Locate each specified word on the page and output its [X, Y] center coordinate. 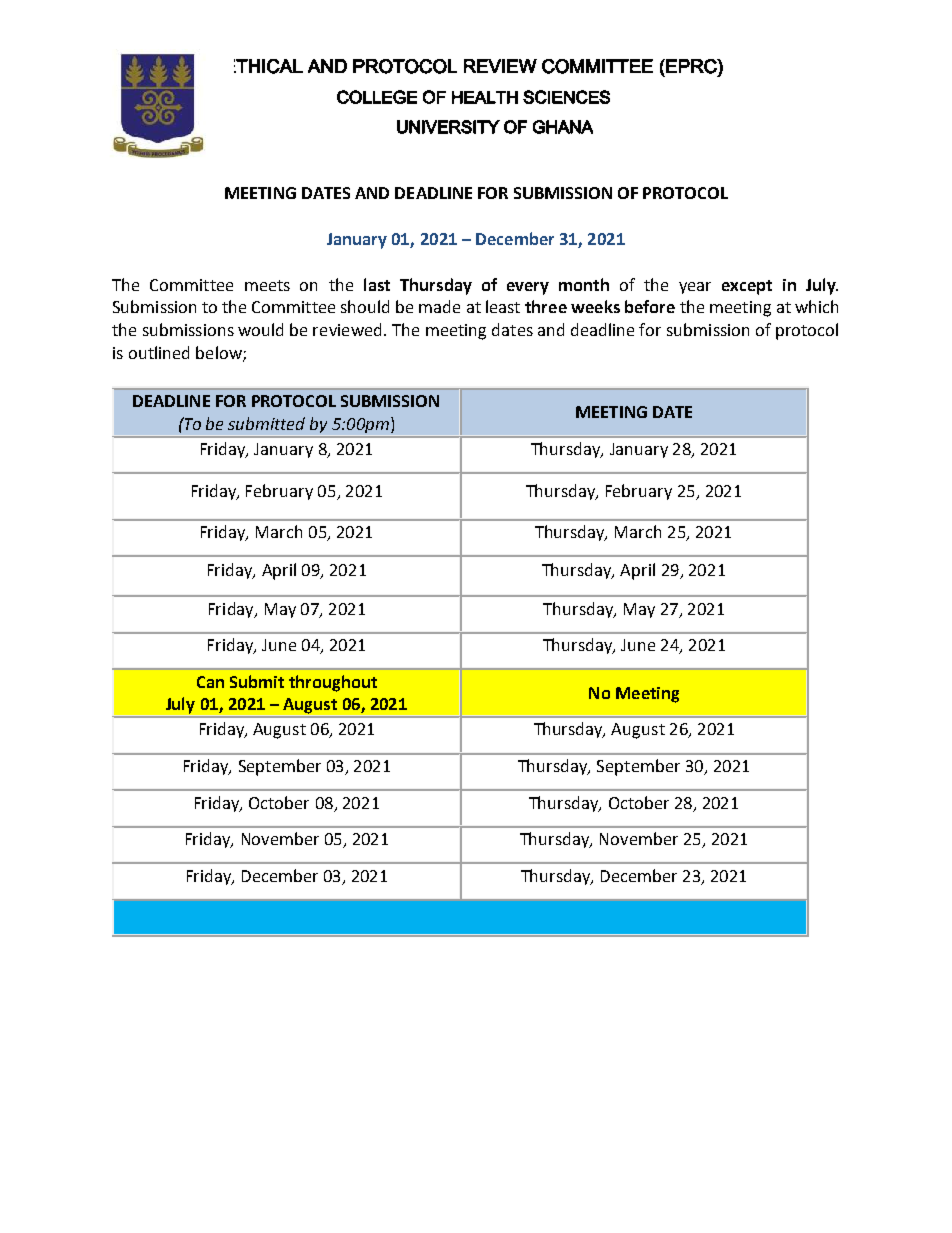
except [747, 287]
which [816, 306]
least [503, 306]
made [439, 306]
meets [267, 285]
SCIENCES [566, 97]
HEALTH [485, 97]
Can [210, 682]
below [220, 354]
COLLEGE [377, 97]
